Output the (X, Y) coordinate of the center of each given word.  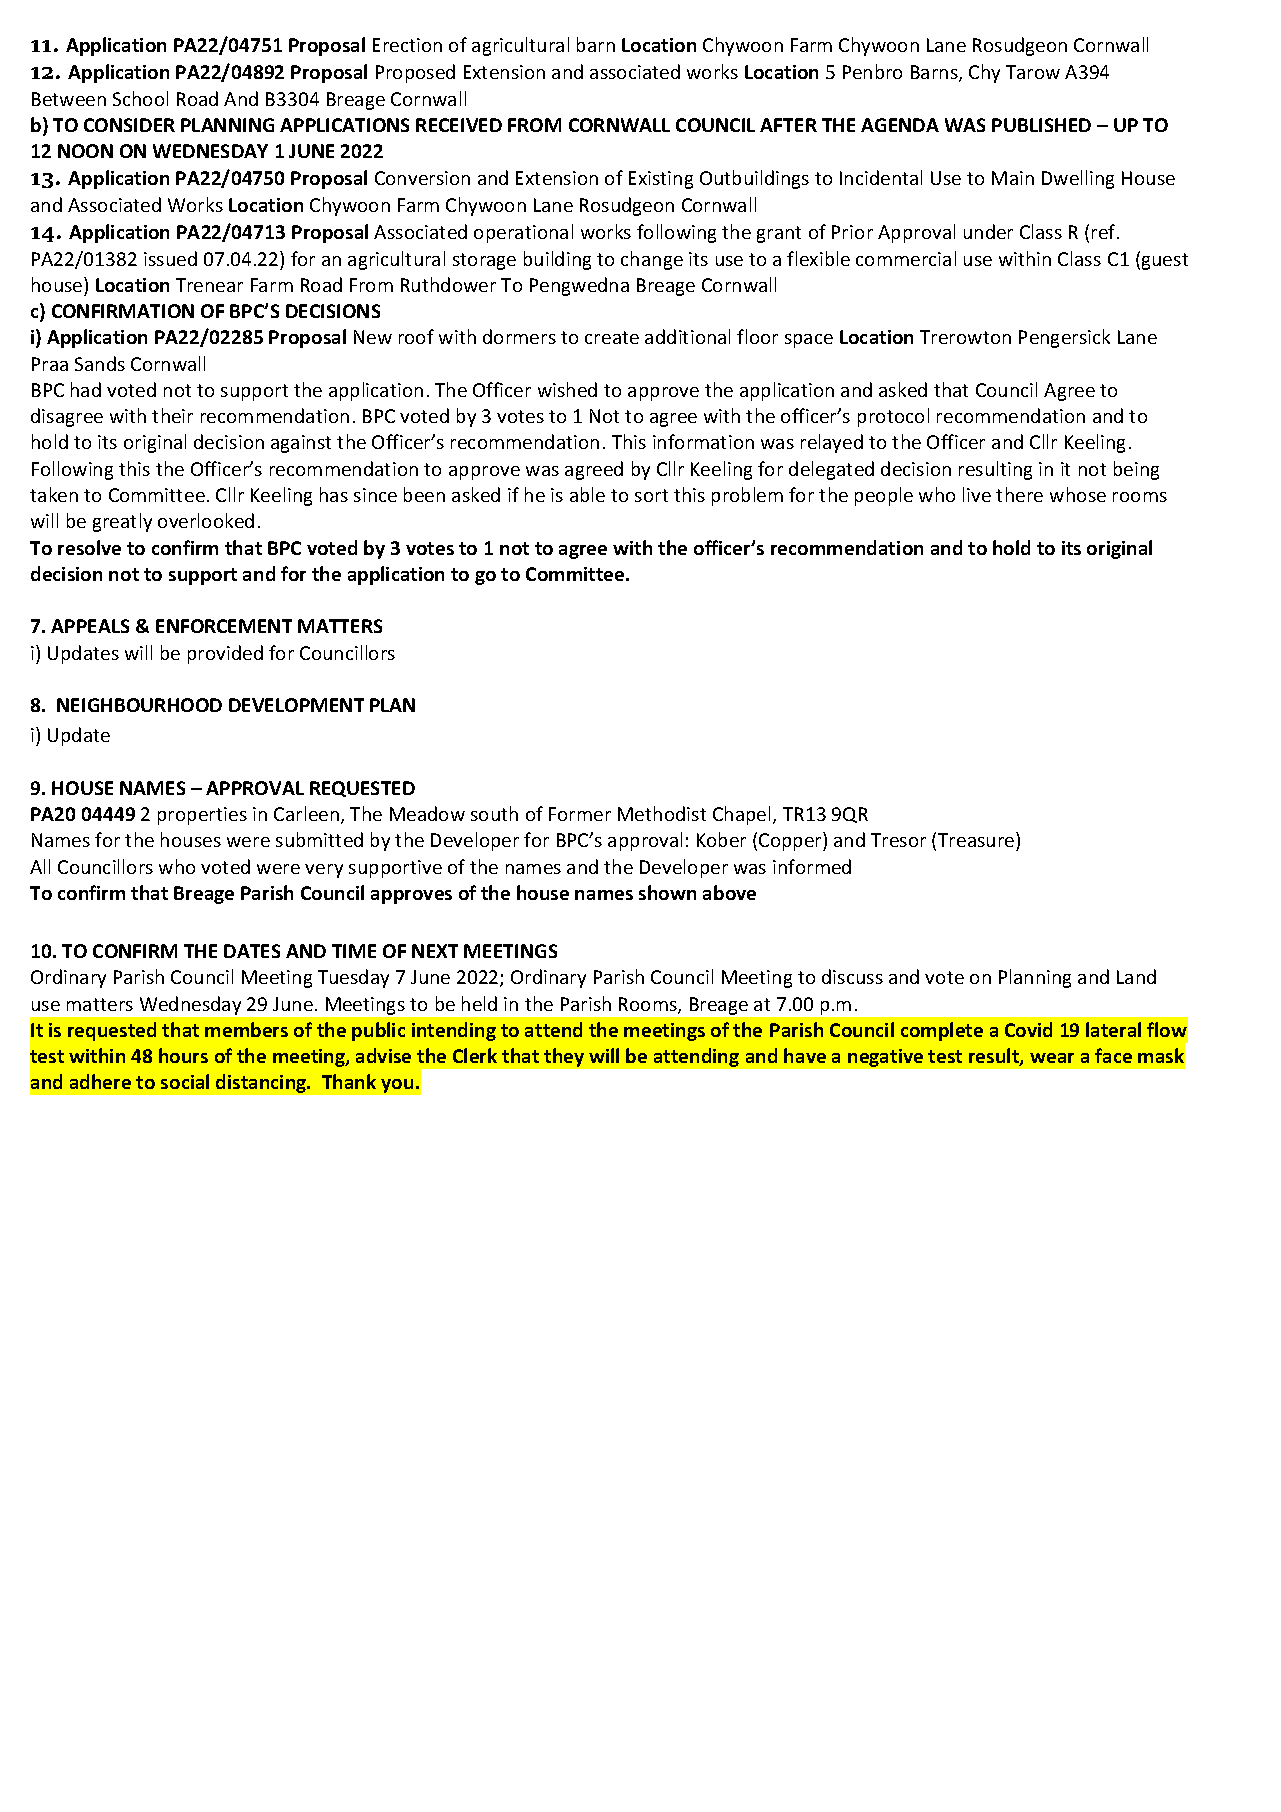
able (587, 494)
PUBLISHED (1041, 125)
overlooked (206, 520)
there (1019, 494)
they (564, 1057)
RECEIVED (459, 125)
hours (183, 1055)
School (140, 98)
